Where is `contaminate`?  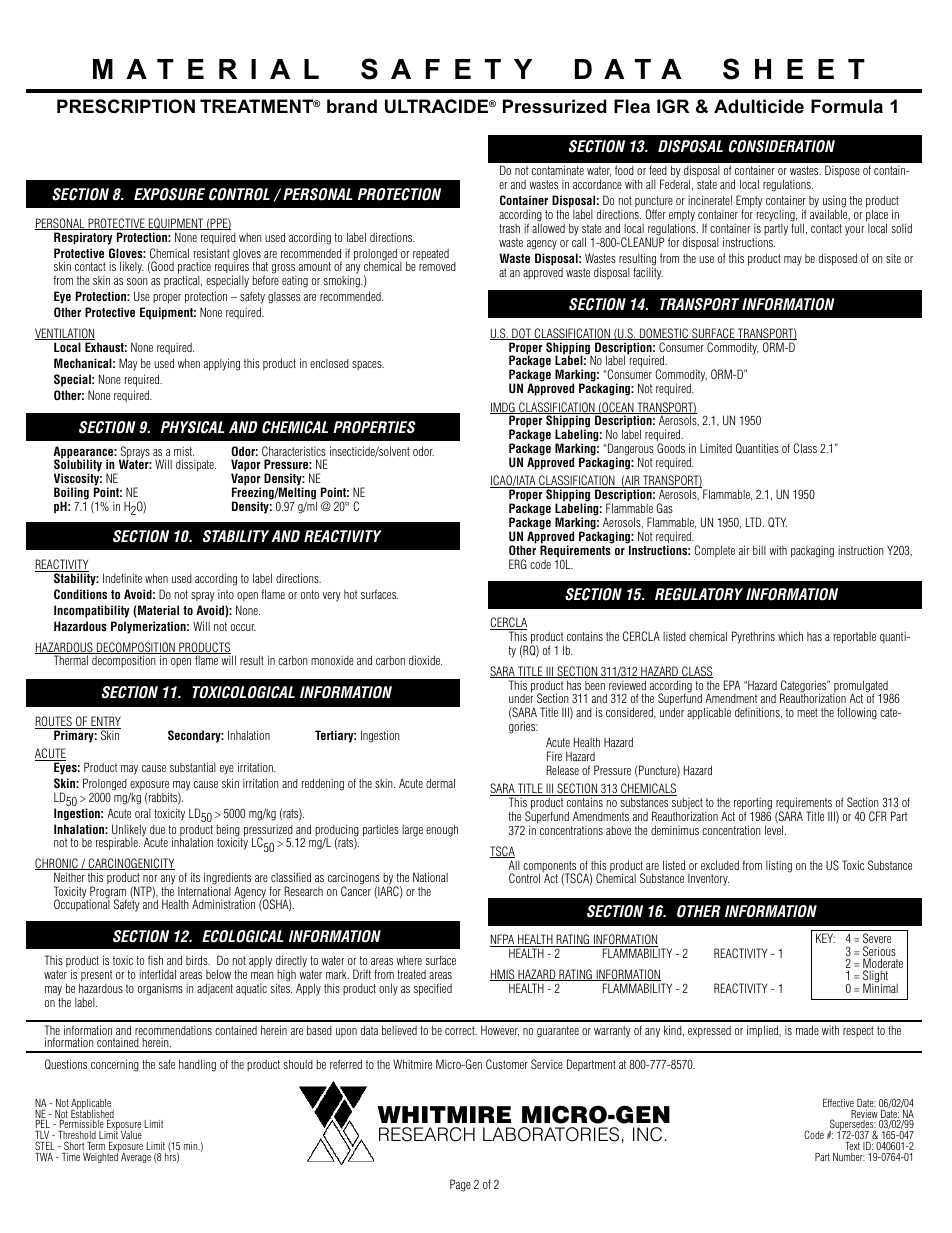
contaminate is located at coordinates (558, 170).
